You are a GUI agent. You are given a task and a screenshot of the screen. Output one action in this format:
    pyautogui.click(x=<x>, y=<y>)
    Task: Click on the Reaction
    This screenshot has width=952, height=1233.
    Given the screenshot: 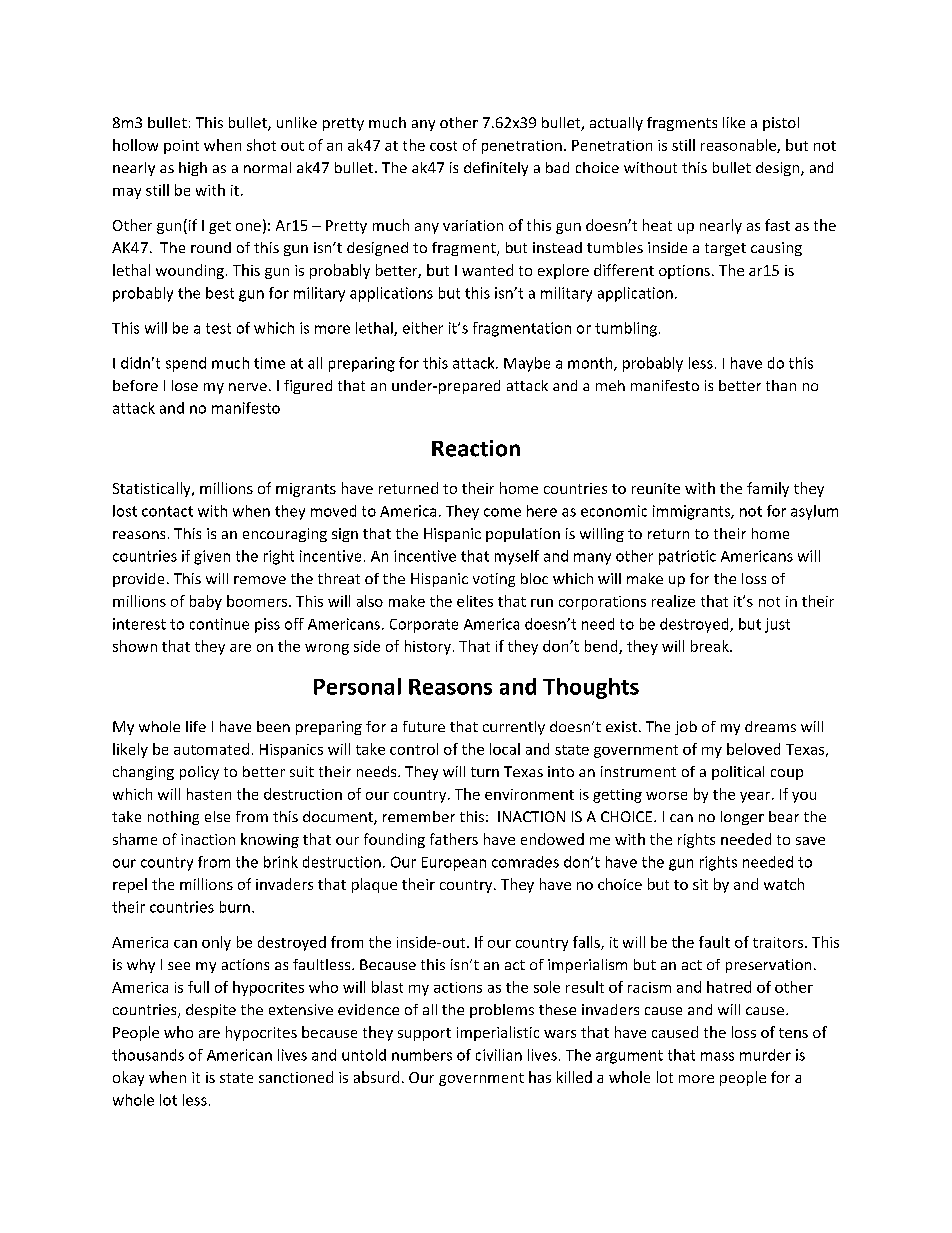 What is the action you would take?
    pyautogui.click(x=476, y=448)
